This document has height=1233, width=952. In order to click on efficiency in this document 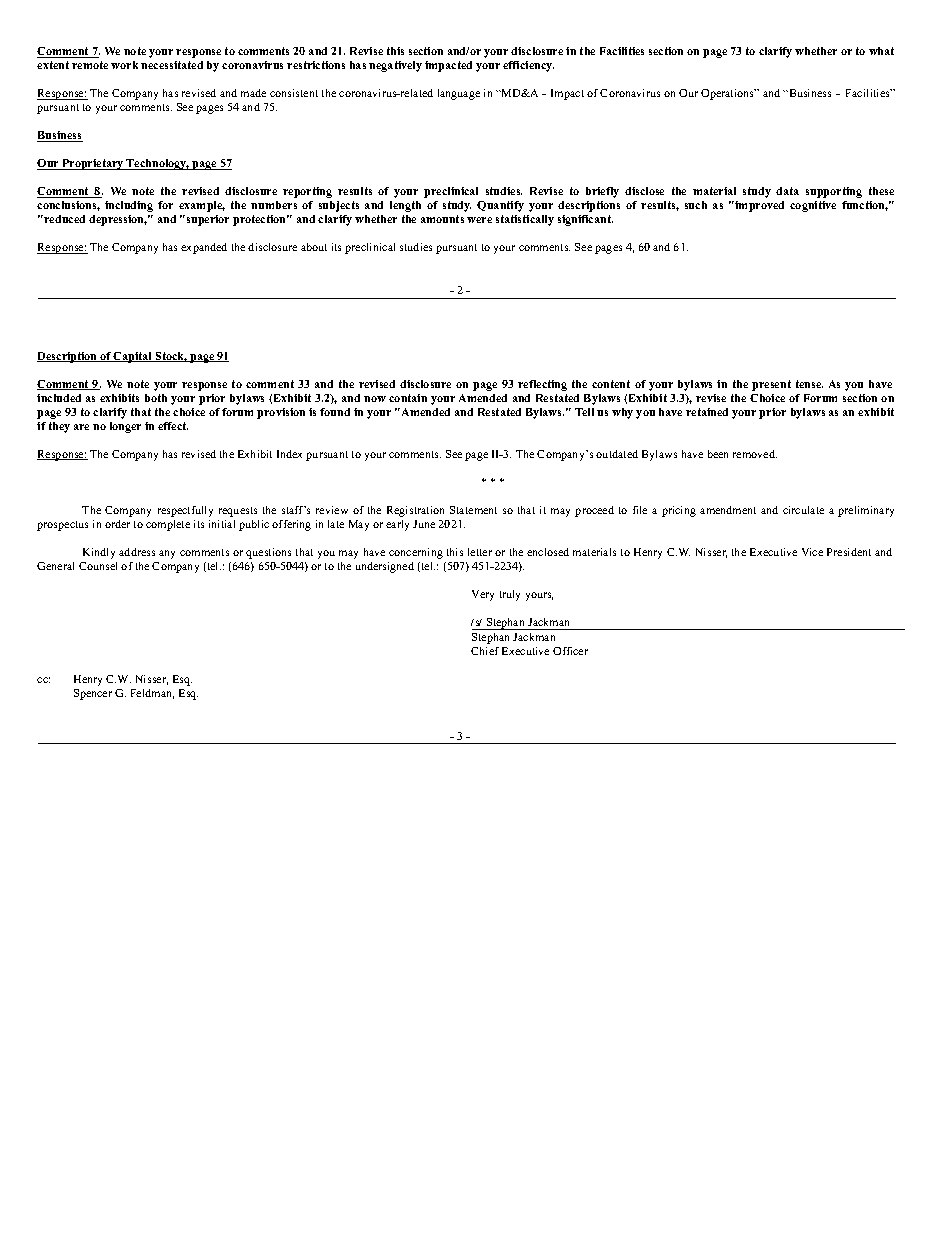, I will do `click(528, 66)`.
